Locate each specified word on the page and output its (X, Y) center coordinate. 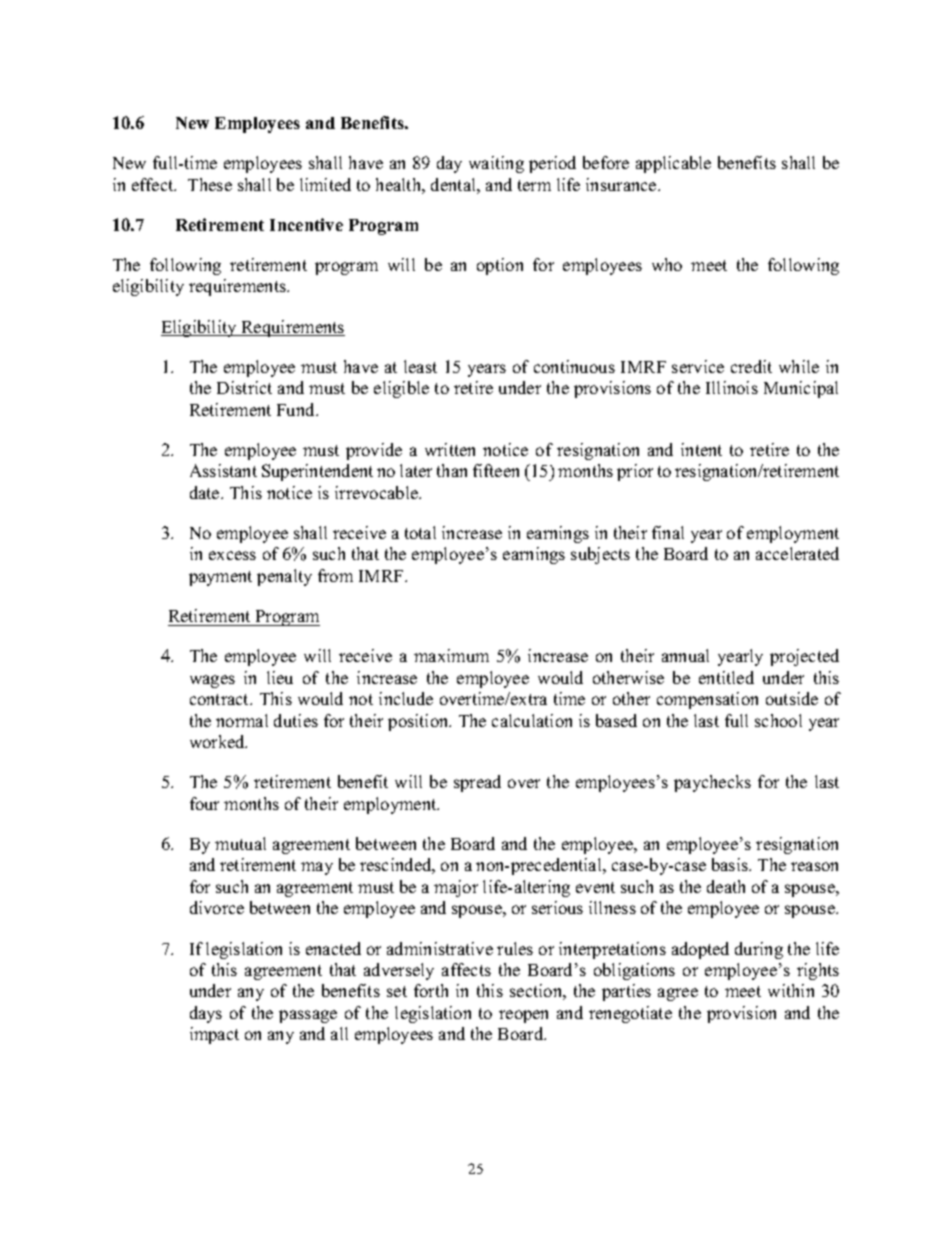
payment (220, 578)
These (210, 184)
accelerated (797, 553)
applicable (673, 164)
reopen (523, 1016)
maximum (451, 655)
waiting (496, 164)
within (791, 990)
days (206, 1014)
